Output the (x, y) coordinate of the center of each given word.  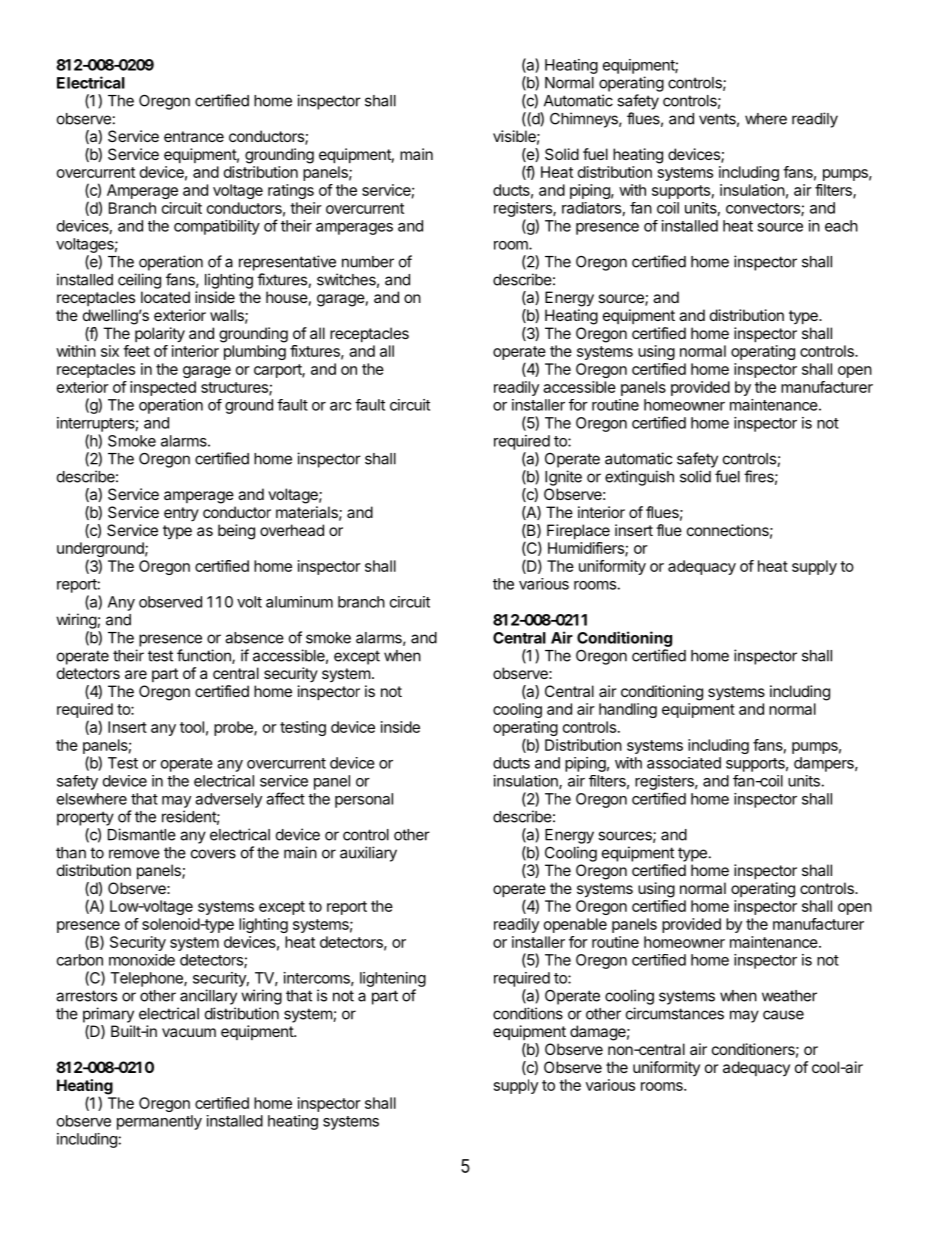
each (841, 226)
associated (684, 763)
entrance (194, 136)
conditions (528, 1013)
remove (134, 854)
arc (340, 406)
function (205, 656)
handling (628, 710)
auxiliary (368, 854)
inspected (163, 388)
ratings (291, 191)
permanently (159, 1122)
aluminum (299, 602)
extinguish (639, 478)
